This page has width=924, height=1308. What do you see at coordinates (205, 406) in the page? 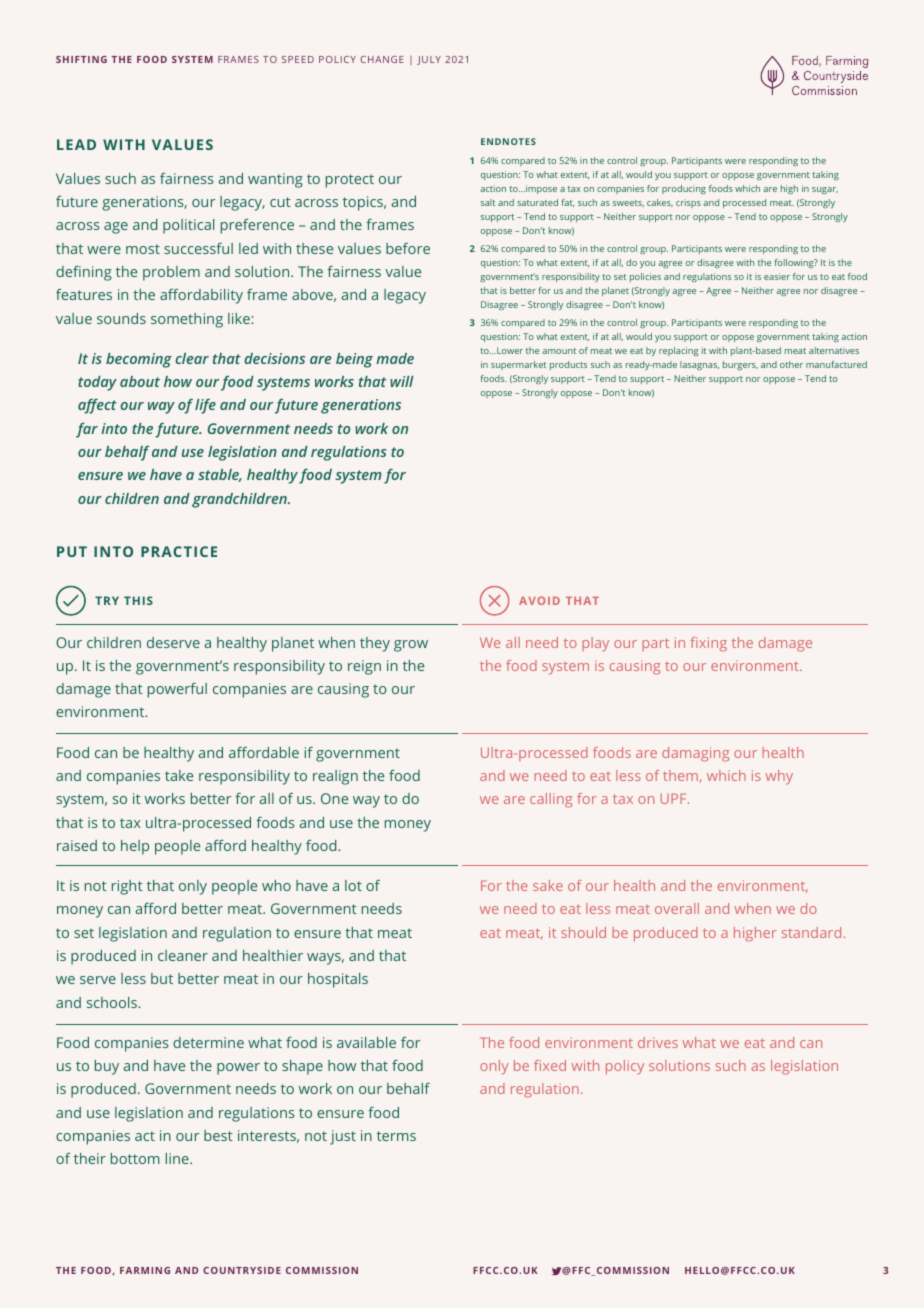
I see `life` at bounding box center [205, 406].
